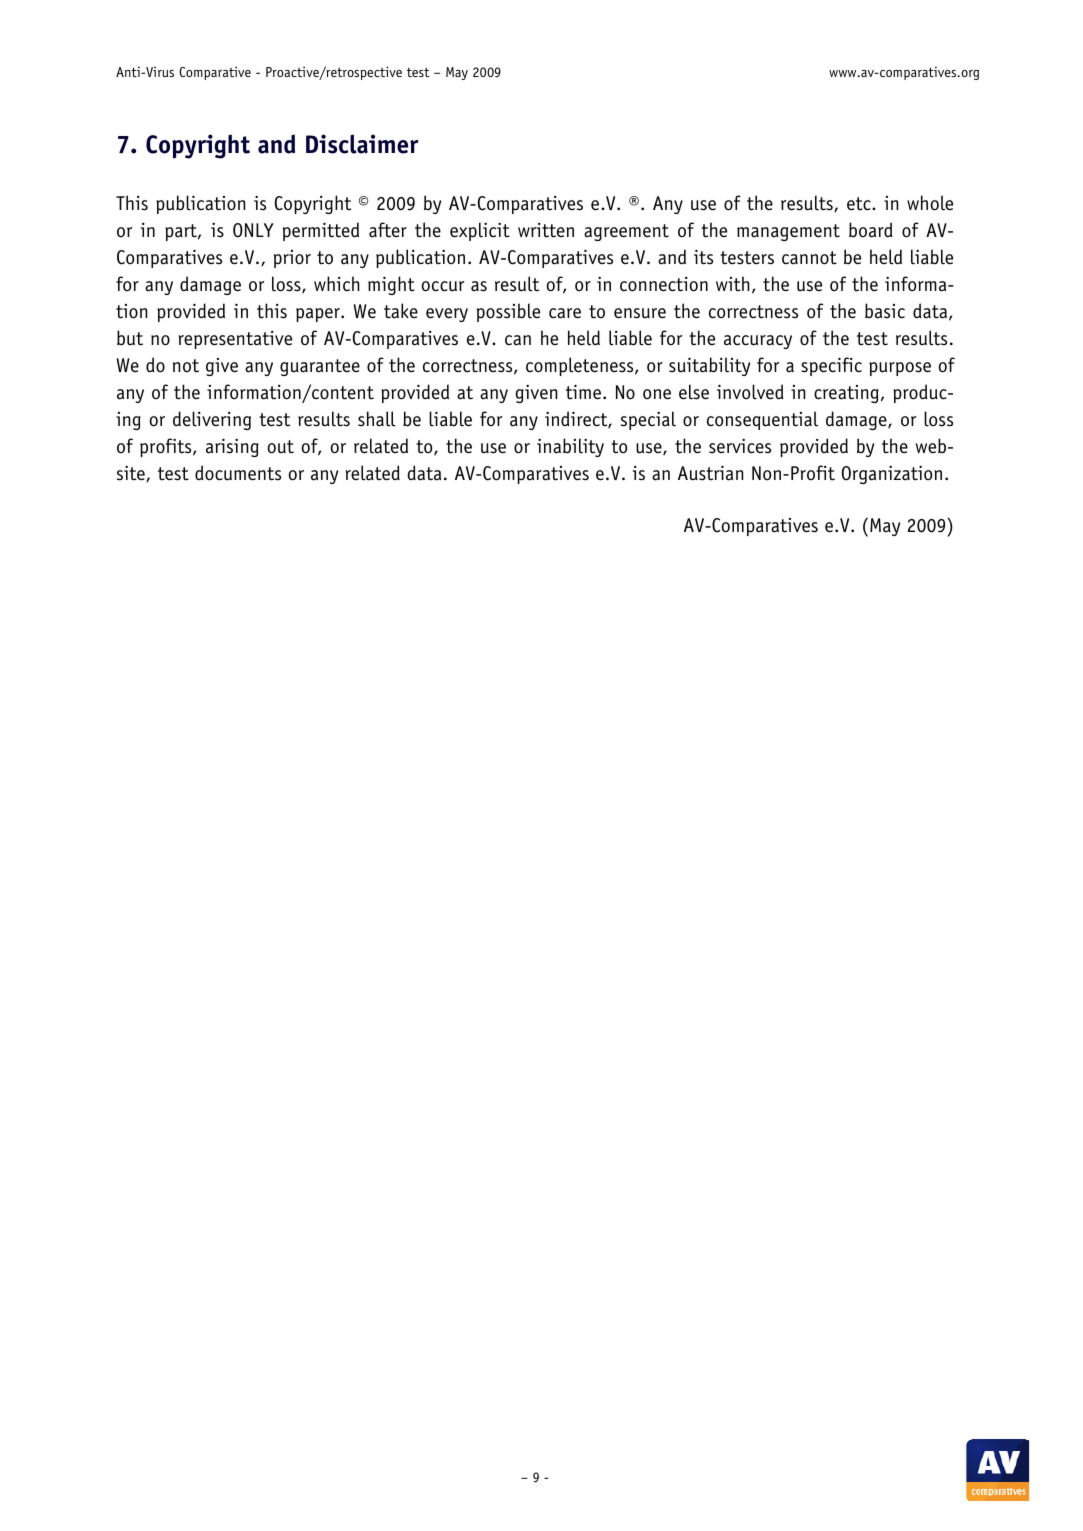 The image size is (1083, 1531). What do you see at coordinates (885, 311) in the page?
I see `basic` at bounding box center [885, 311].
